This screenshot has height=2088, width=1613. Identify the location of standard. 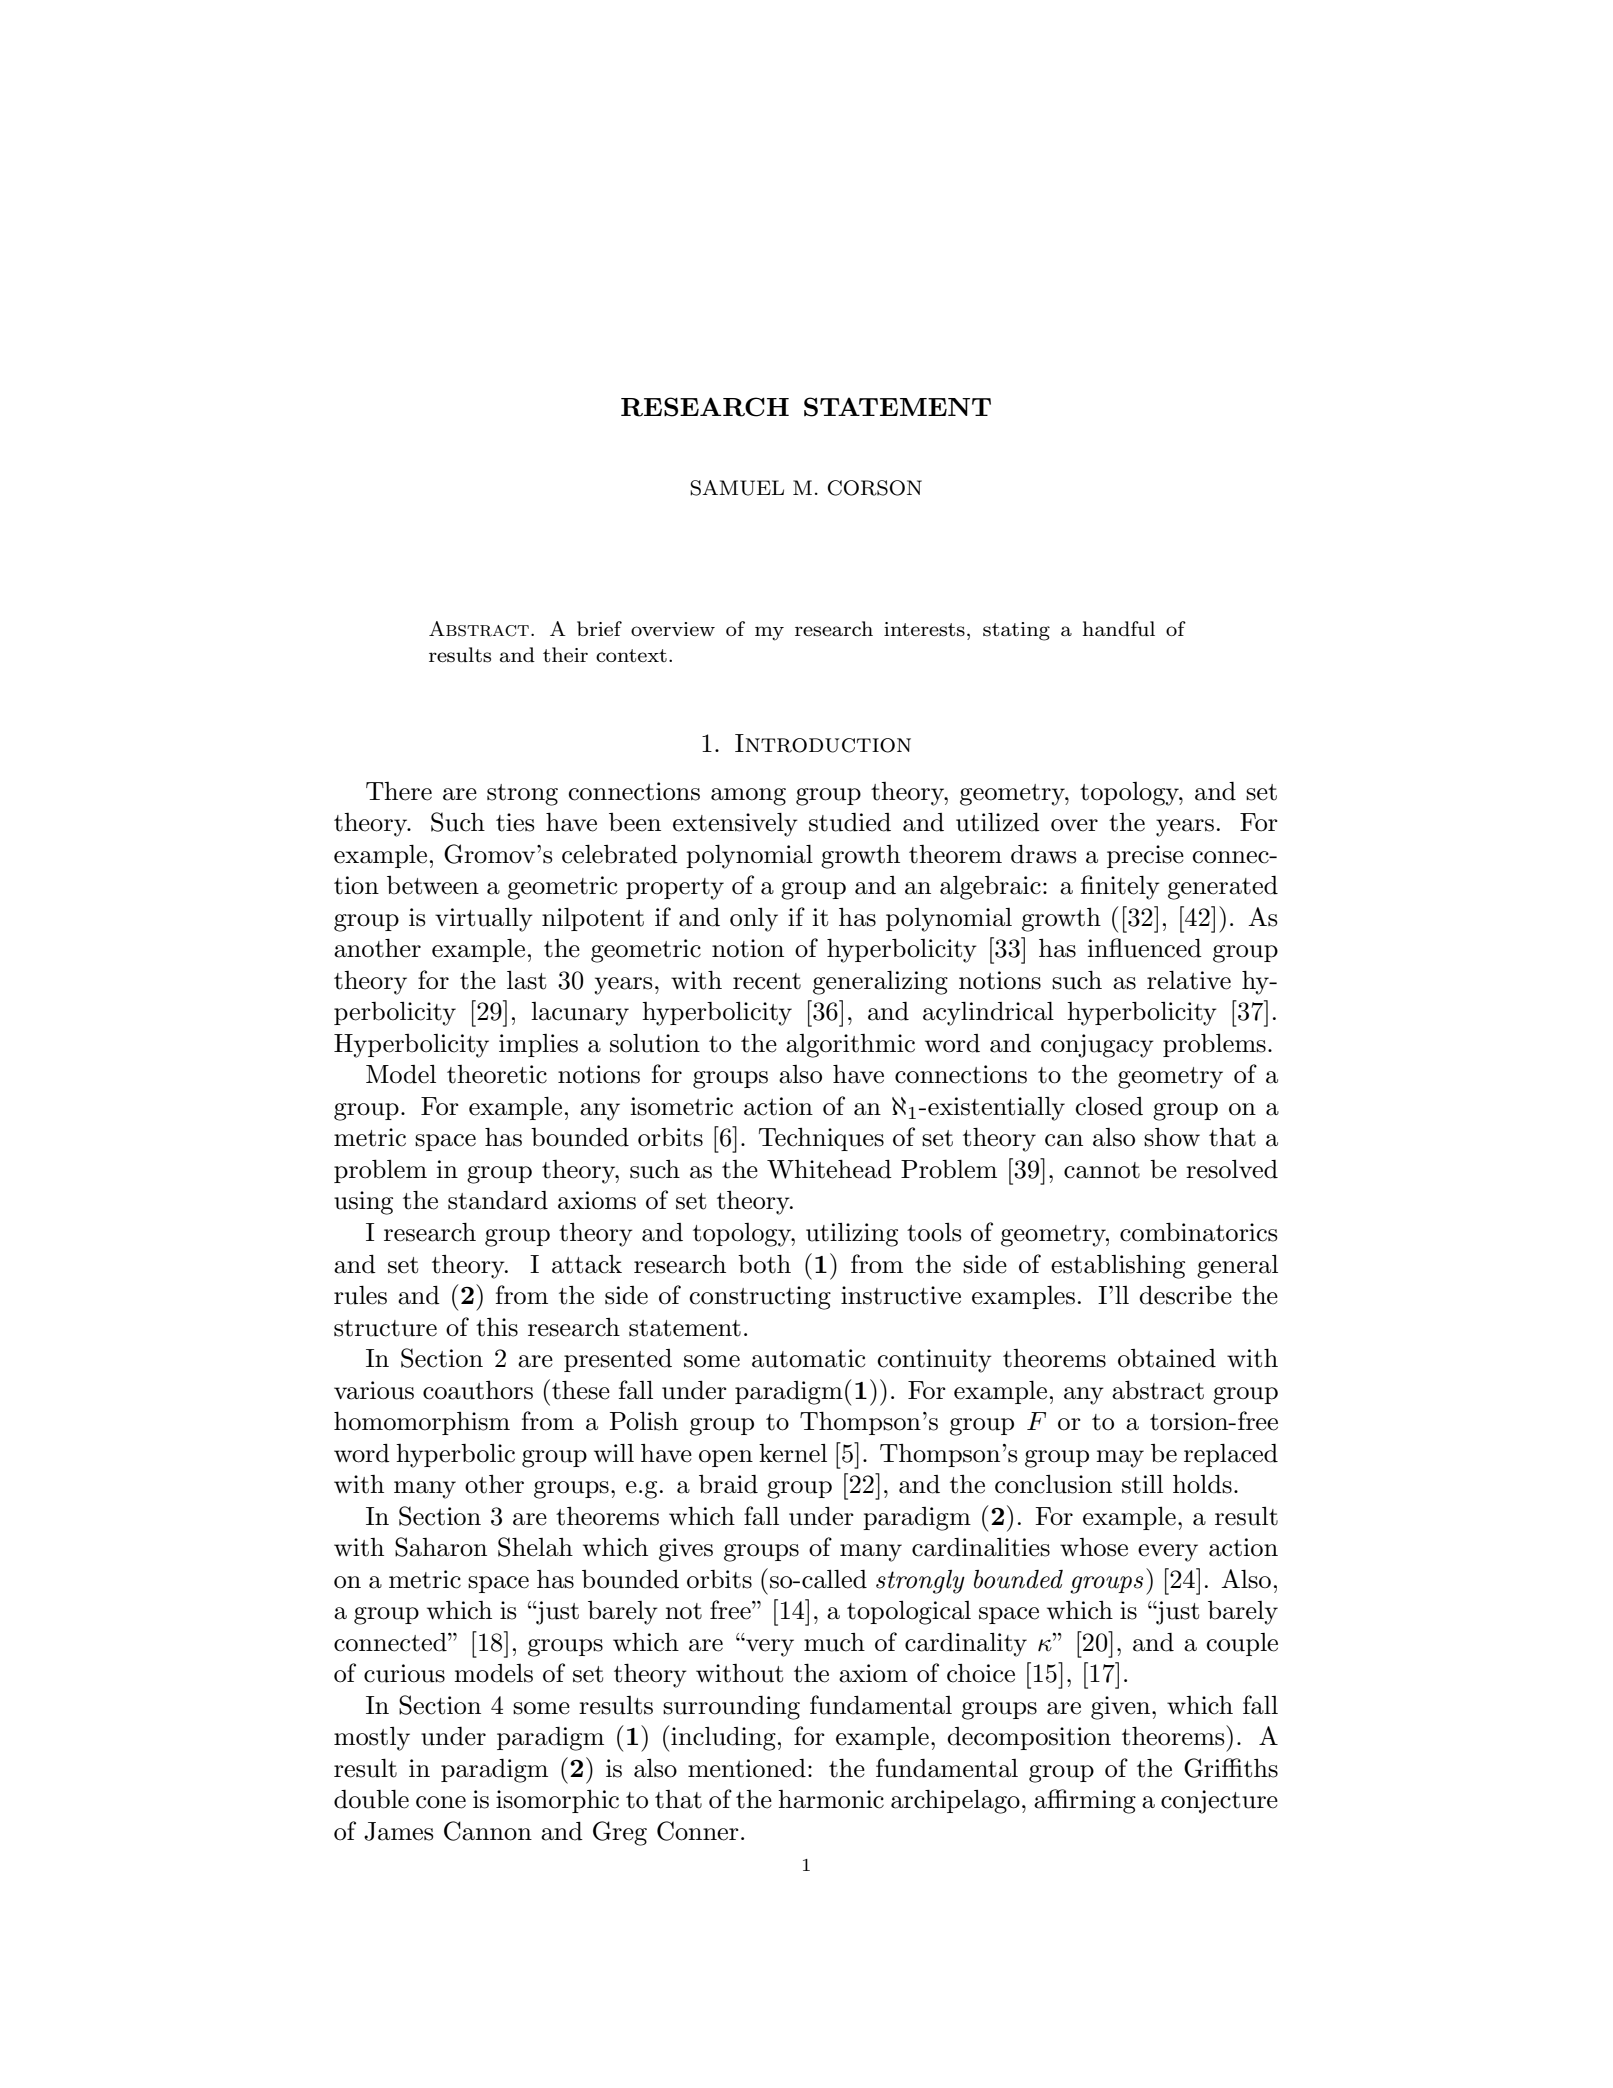
(498, 1200).
